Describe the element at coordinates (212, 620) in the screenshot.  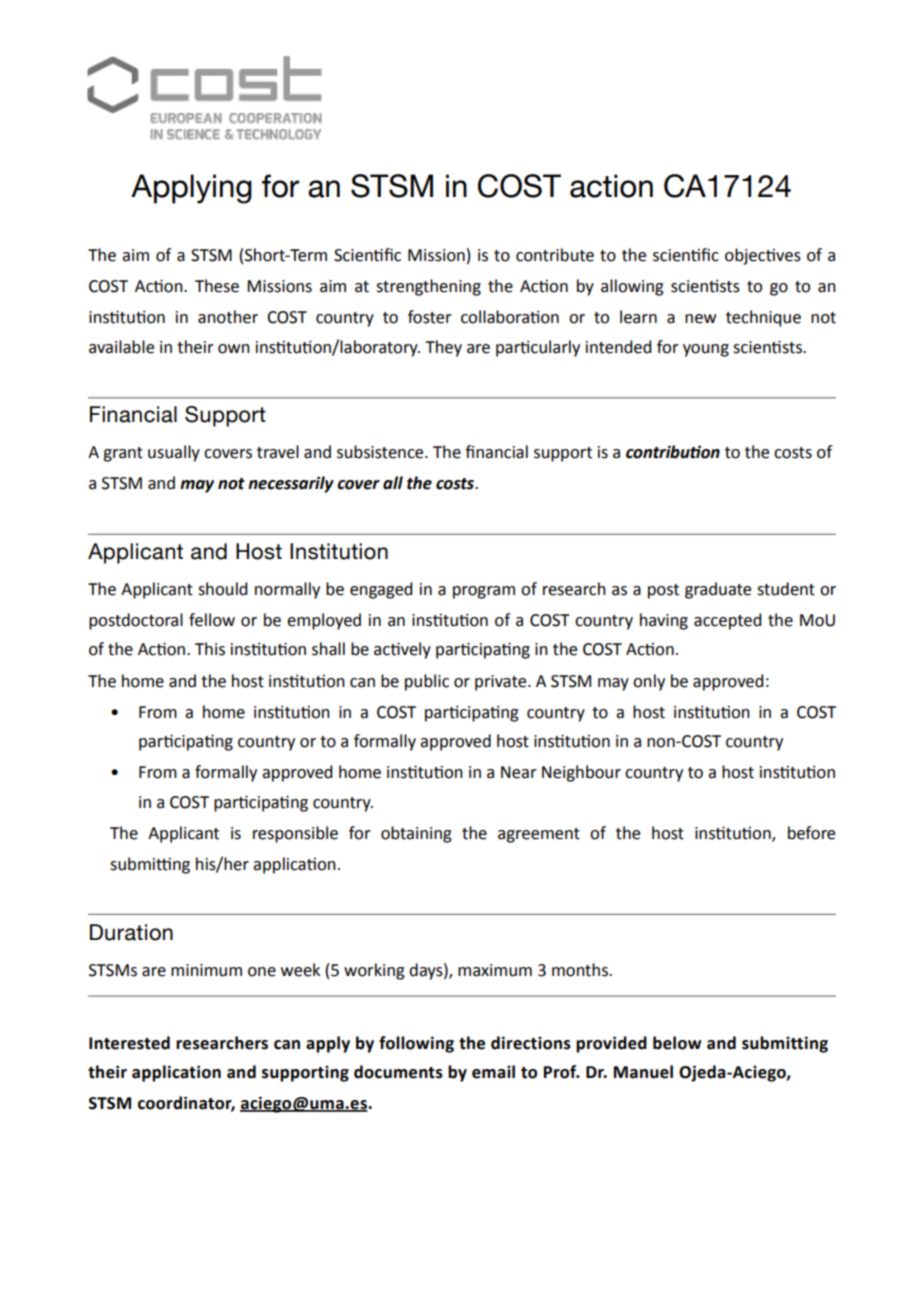
I see `fellow` at that location.
